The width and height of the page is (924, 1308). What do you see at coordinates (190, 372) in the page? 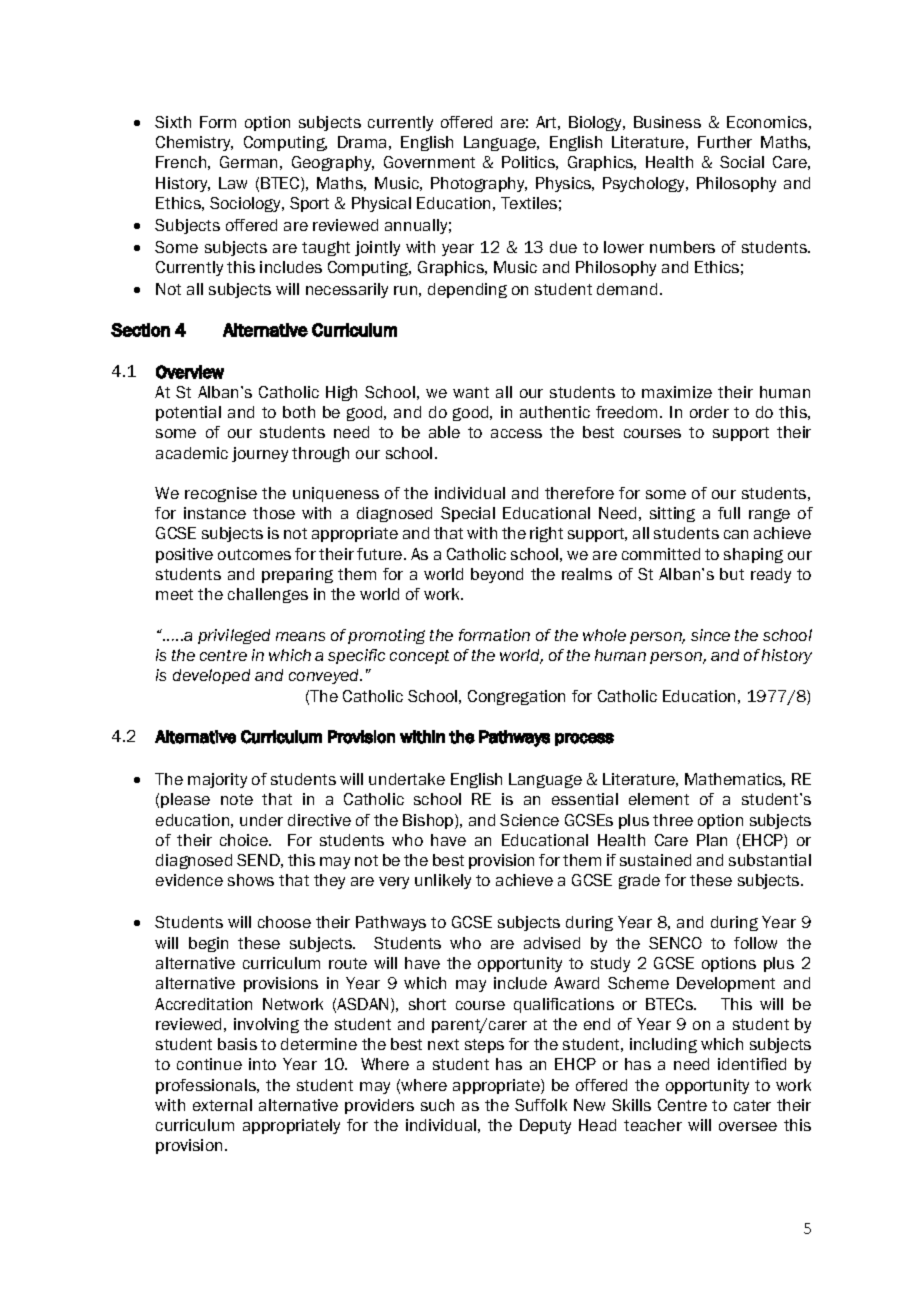
I see `Overview` at bounding box center [190, 372].
